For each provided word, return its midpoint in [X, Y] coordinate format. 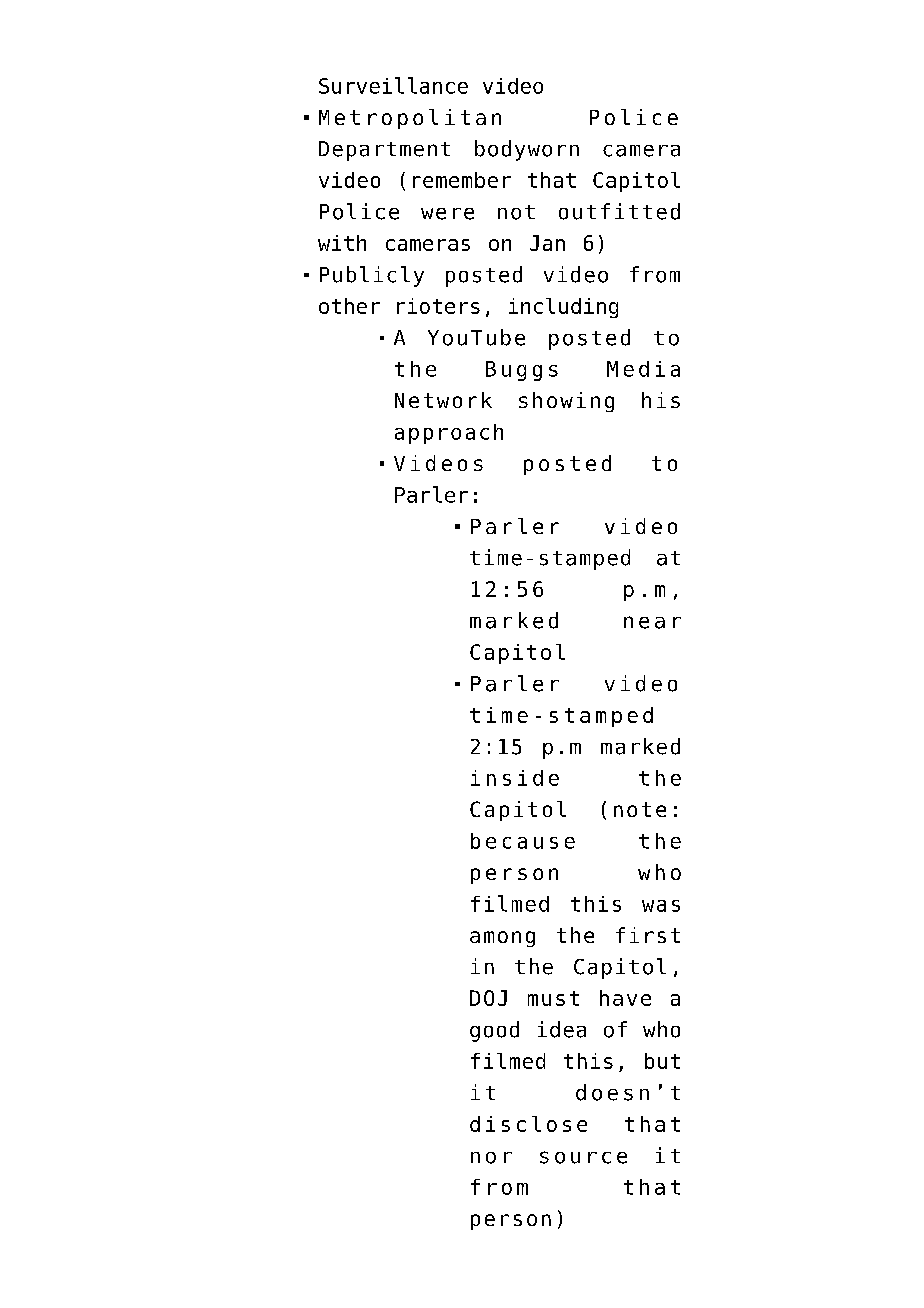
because [523, 841]
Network [443, 400]
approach [449, 434]
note [640, 809]
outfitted [619, 211]
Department [384, 151]
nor [491, 1158]
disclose [528, 1124]
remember [462, 180]
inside [515, 778]
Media [643, 369]
